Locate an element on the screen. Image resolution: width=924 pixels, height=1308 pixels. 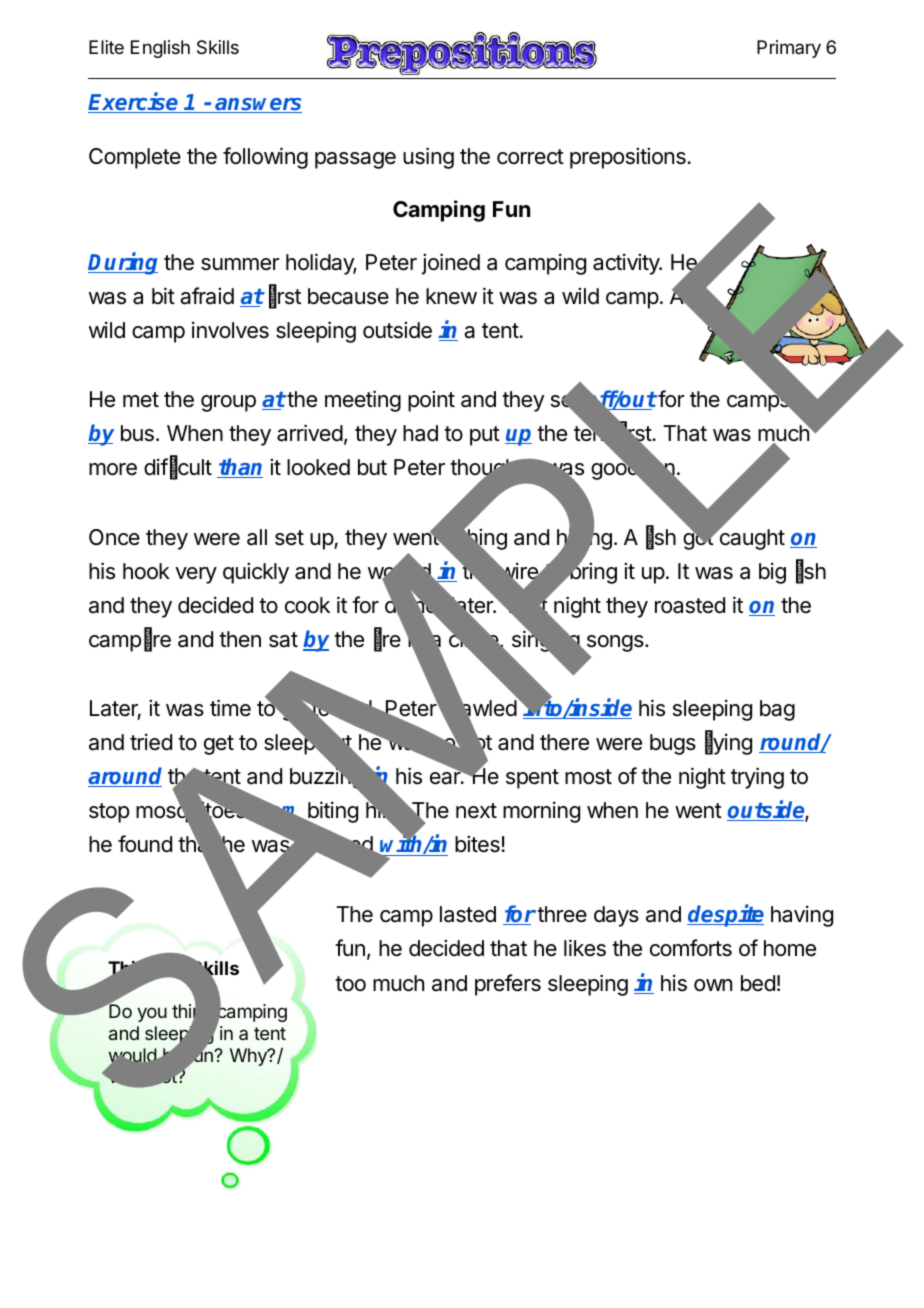
own is located at coordinates (713, 985).
